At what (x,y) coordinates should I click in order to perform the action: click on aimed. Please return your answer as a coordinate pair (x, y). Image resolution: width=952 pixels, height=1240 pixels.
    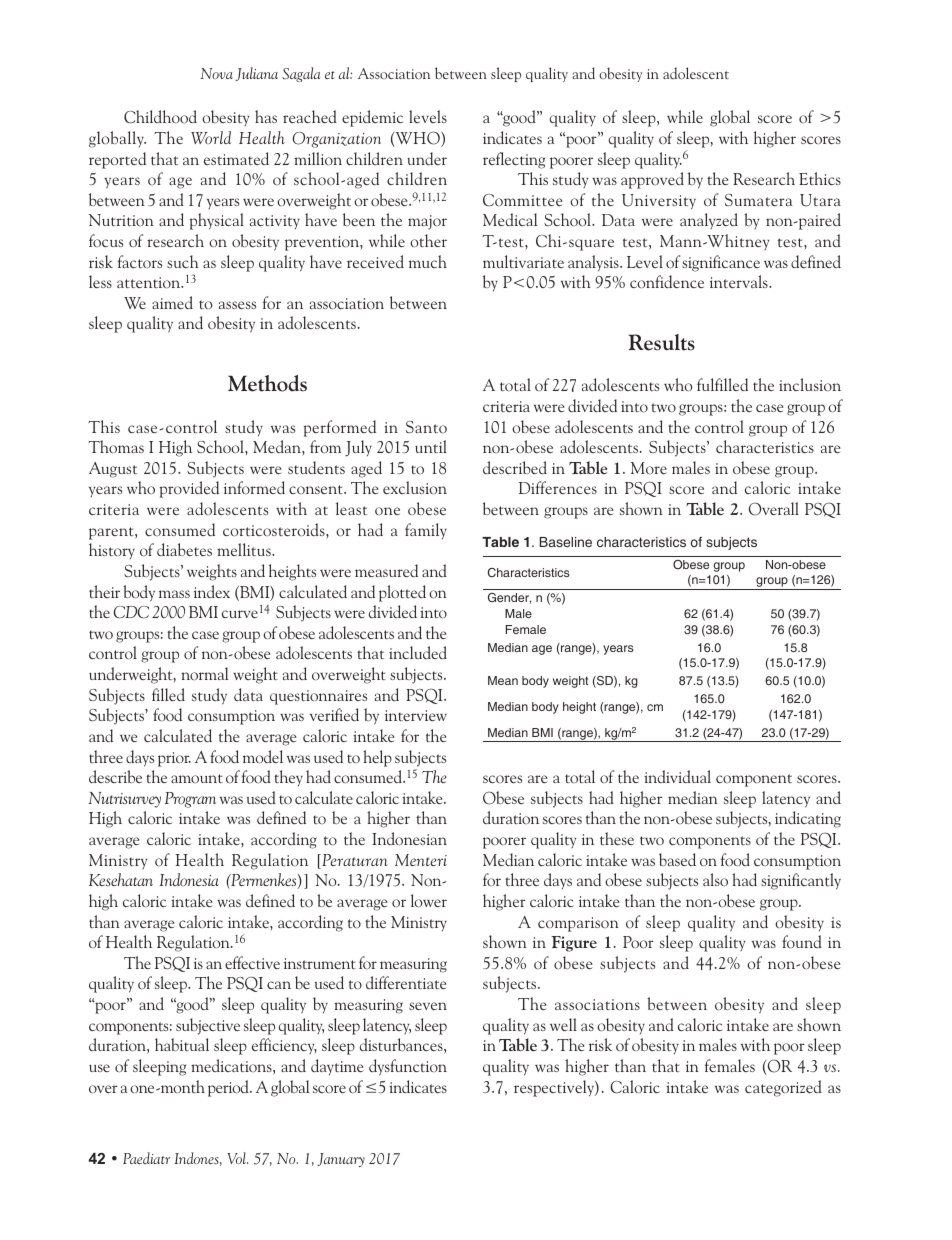
    Looking at the image, I should click on (172, 302).
